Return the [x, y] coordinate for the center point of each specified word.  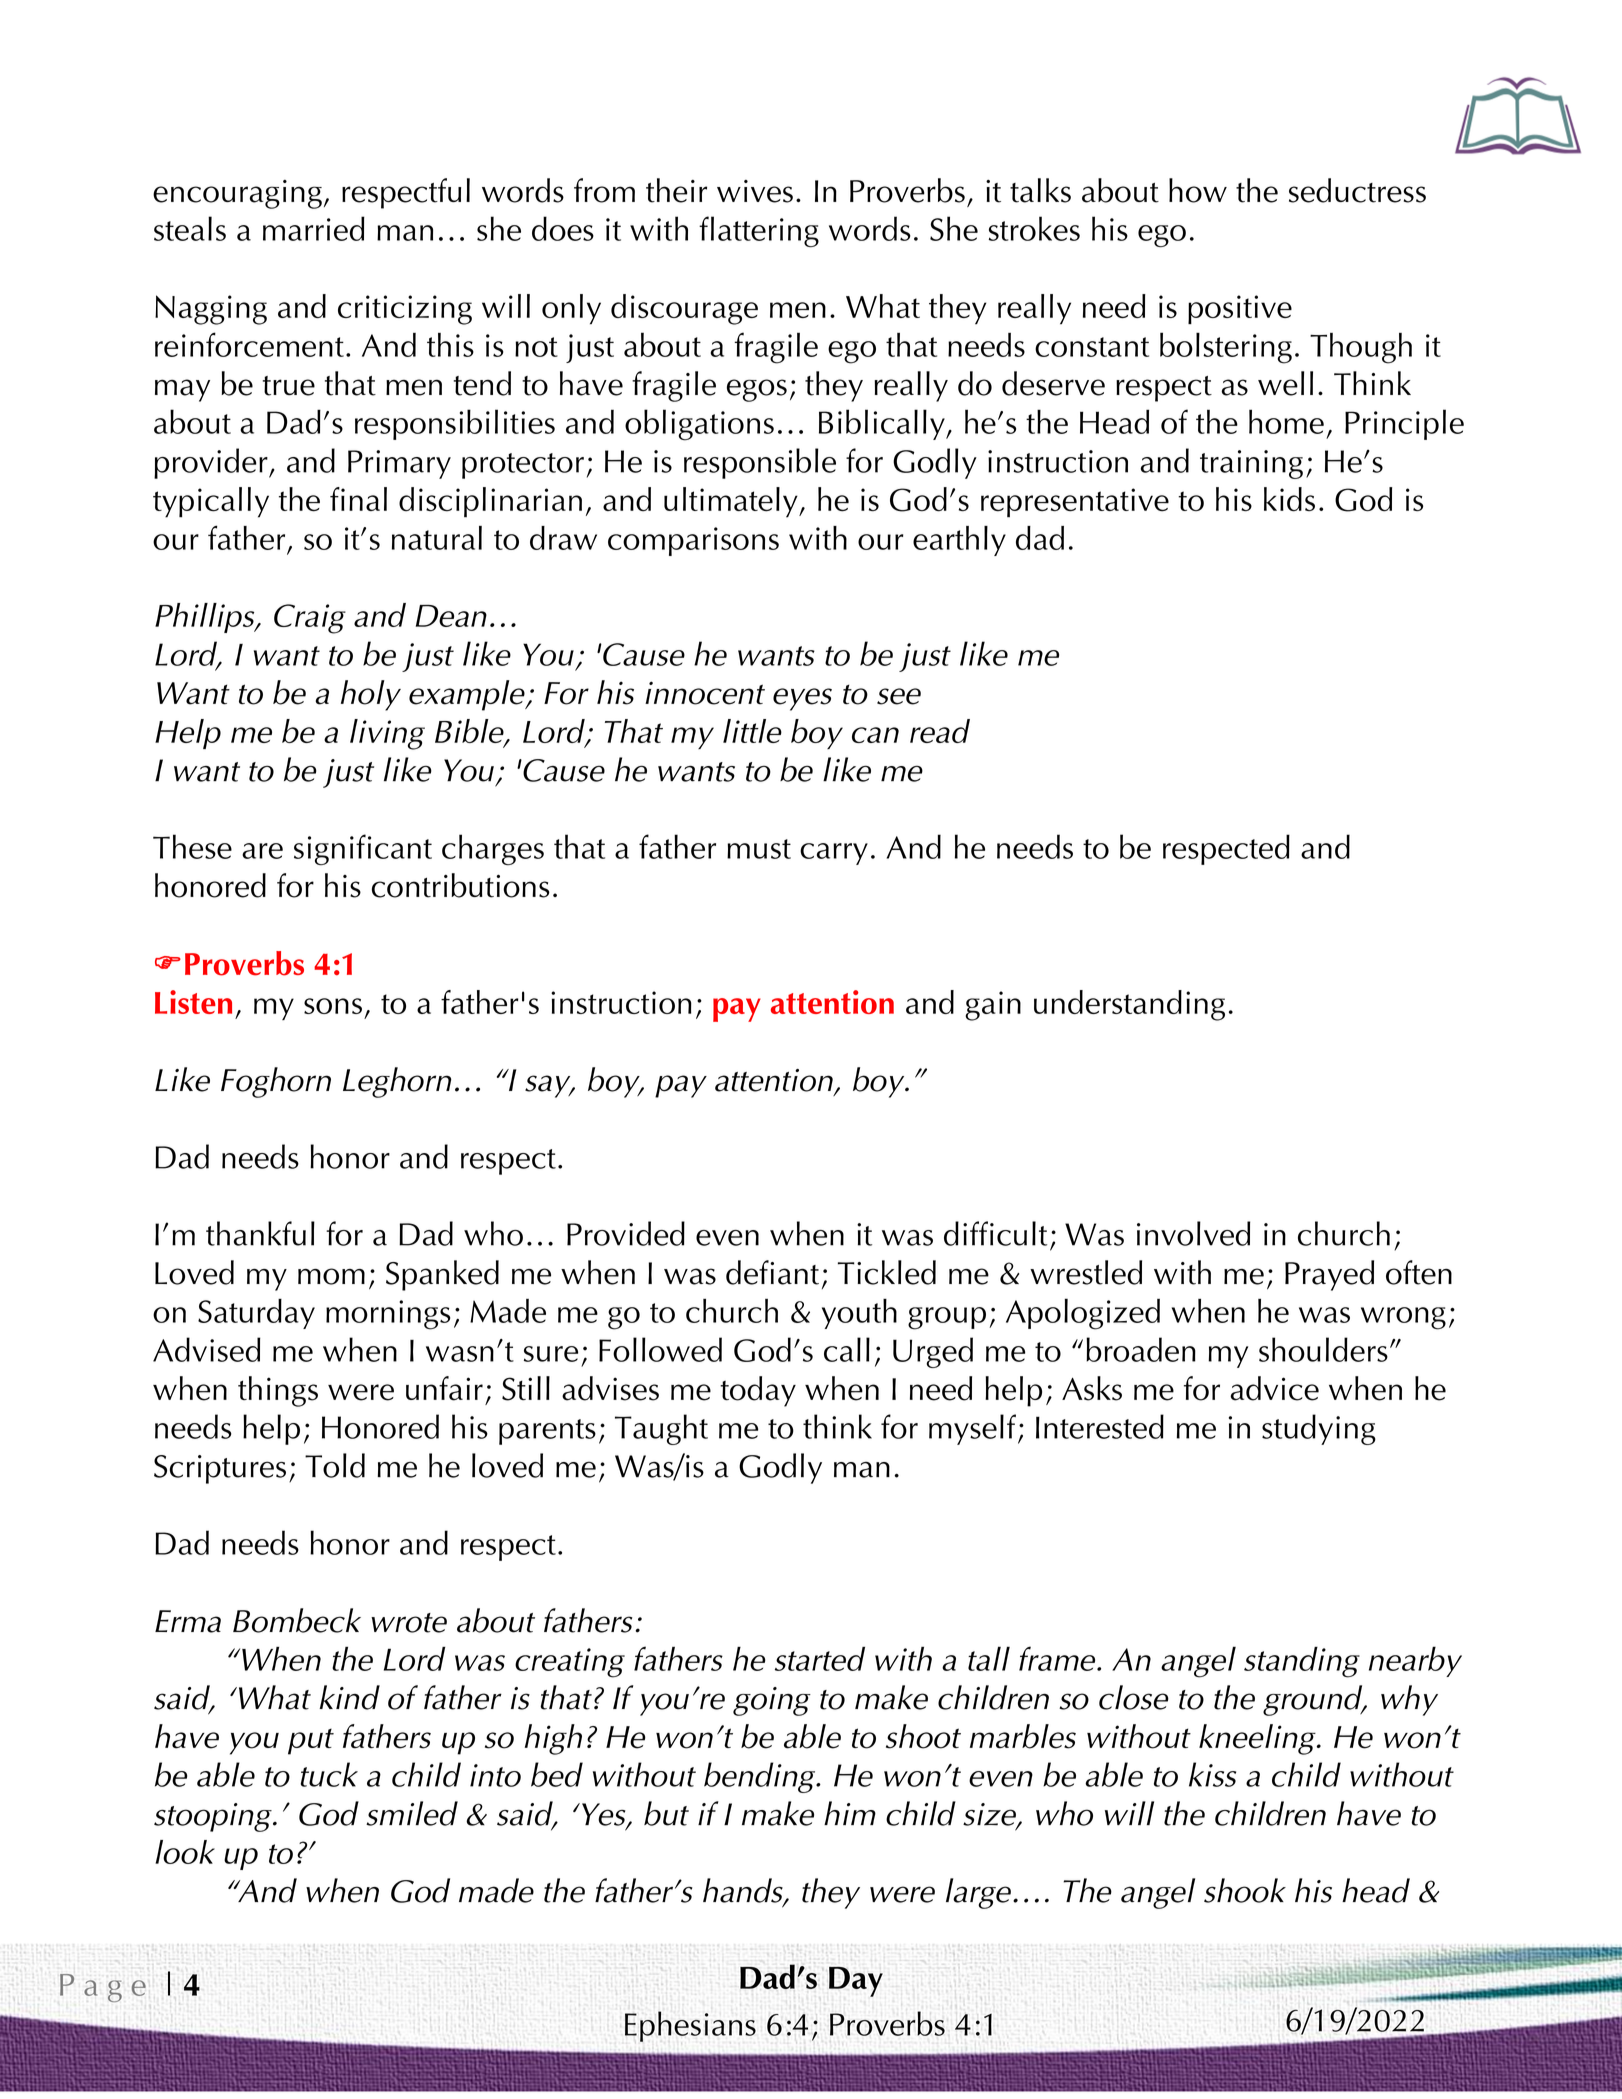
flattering [759, 231]
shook [1245, 1890]
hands [744, 1891]
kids [1289, 499]
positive [1240, 309]
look [185, 1852]
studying [1319, 1429]
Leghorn [397, 1082]
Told [335, 1465]
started [820, 1659]
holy [371, 695]
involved [1193, 1233]
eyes [802, 699]
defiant [772, 1272]
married [314, 228]
